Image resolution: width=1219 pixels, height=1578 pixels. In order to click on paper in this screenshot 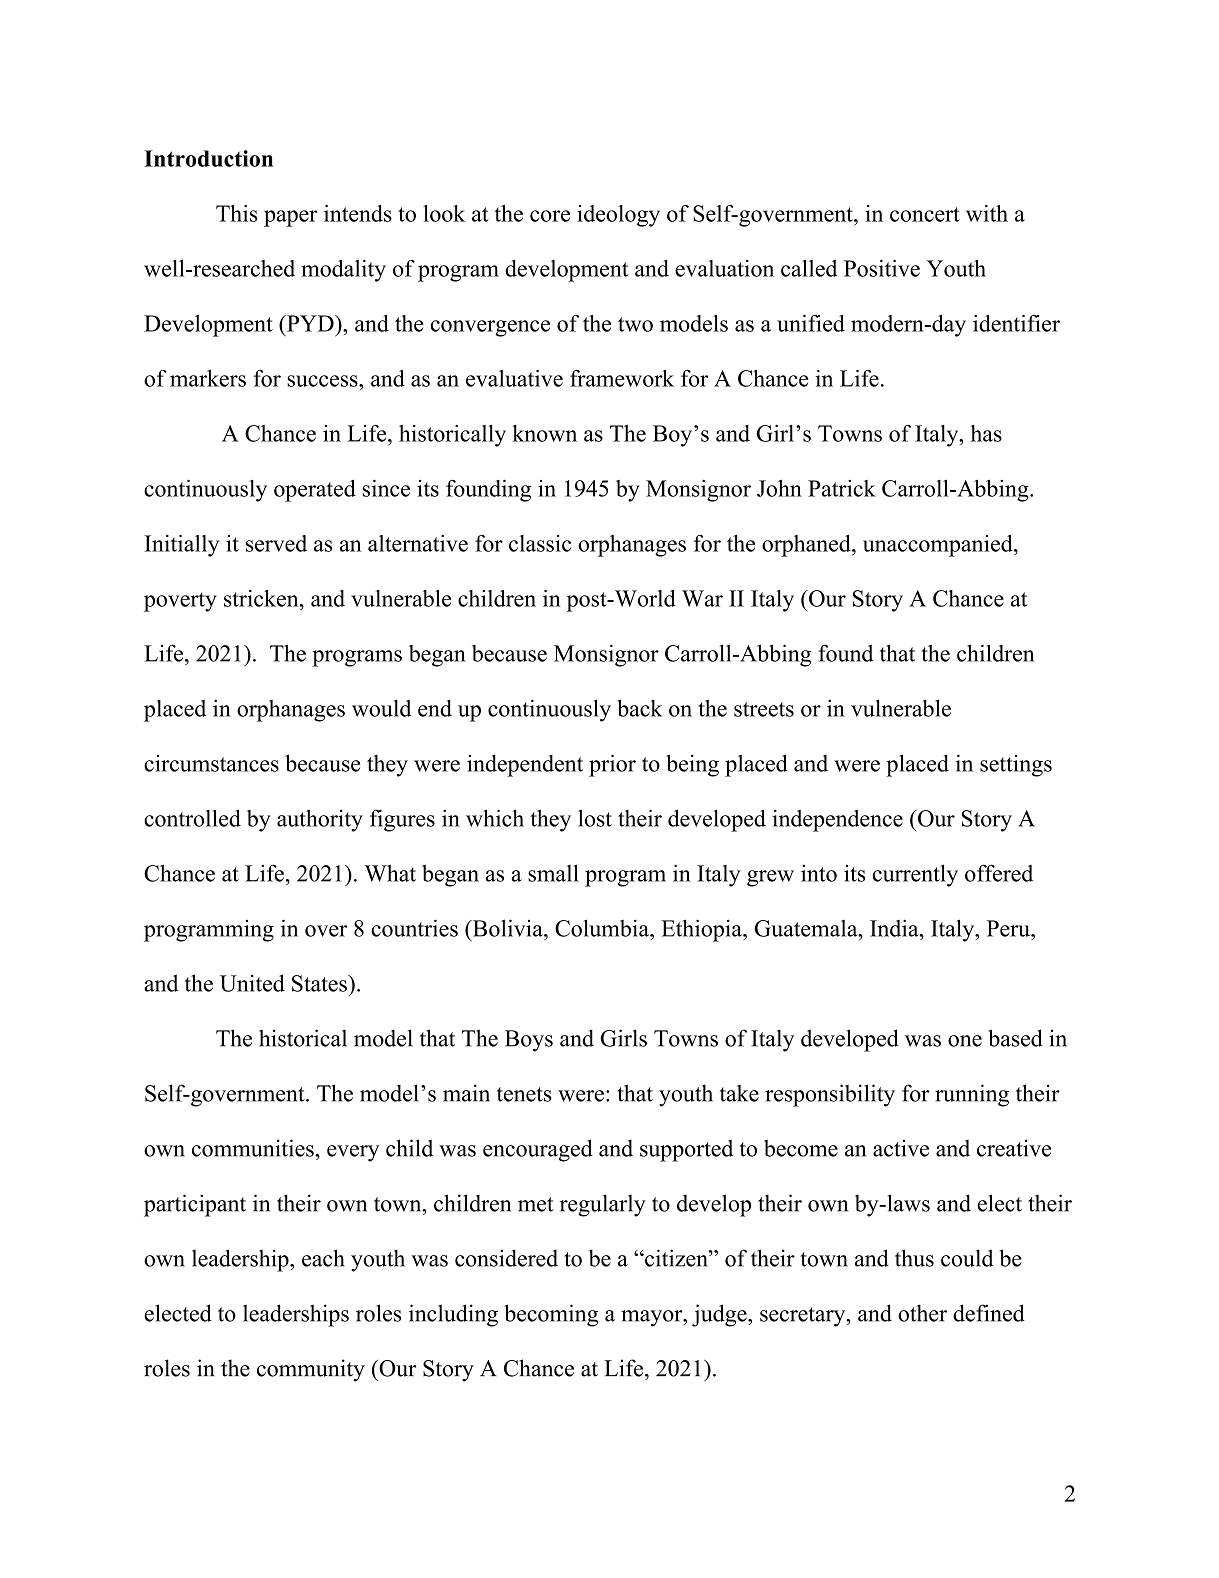, I will do `click(291, 218)`.
